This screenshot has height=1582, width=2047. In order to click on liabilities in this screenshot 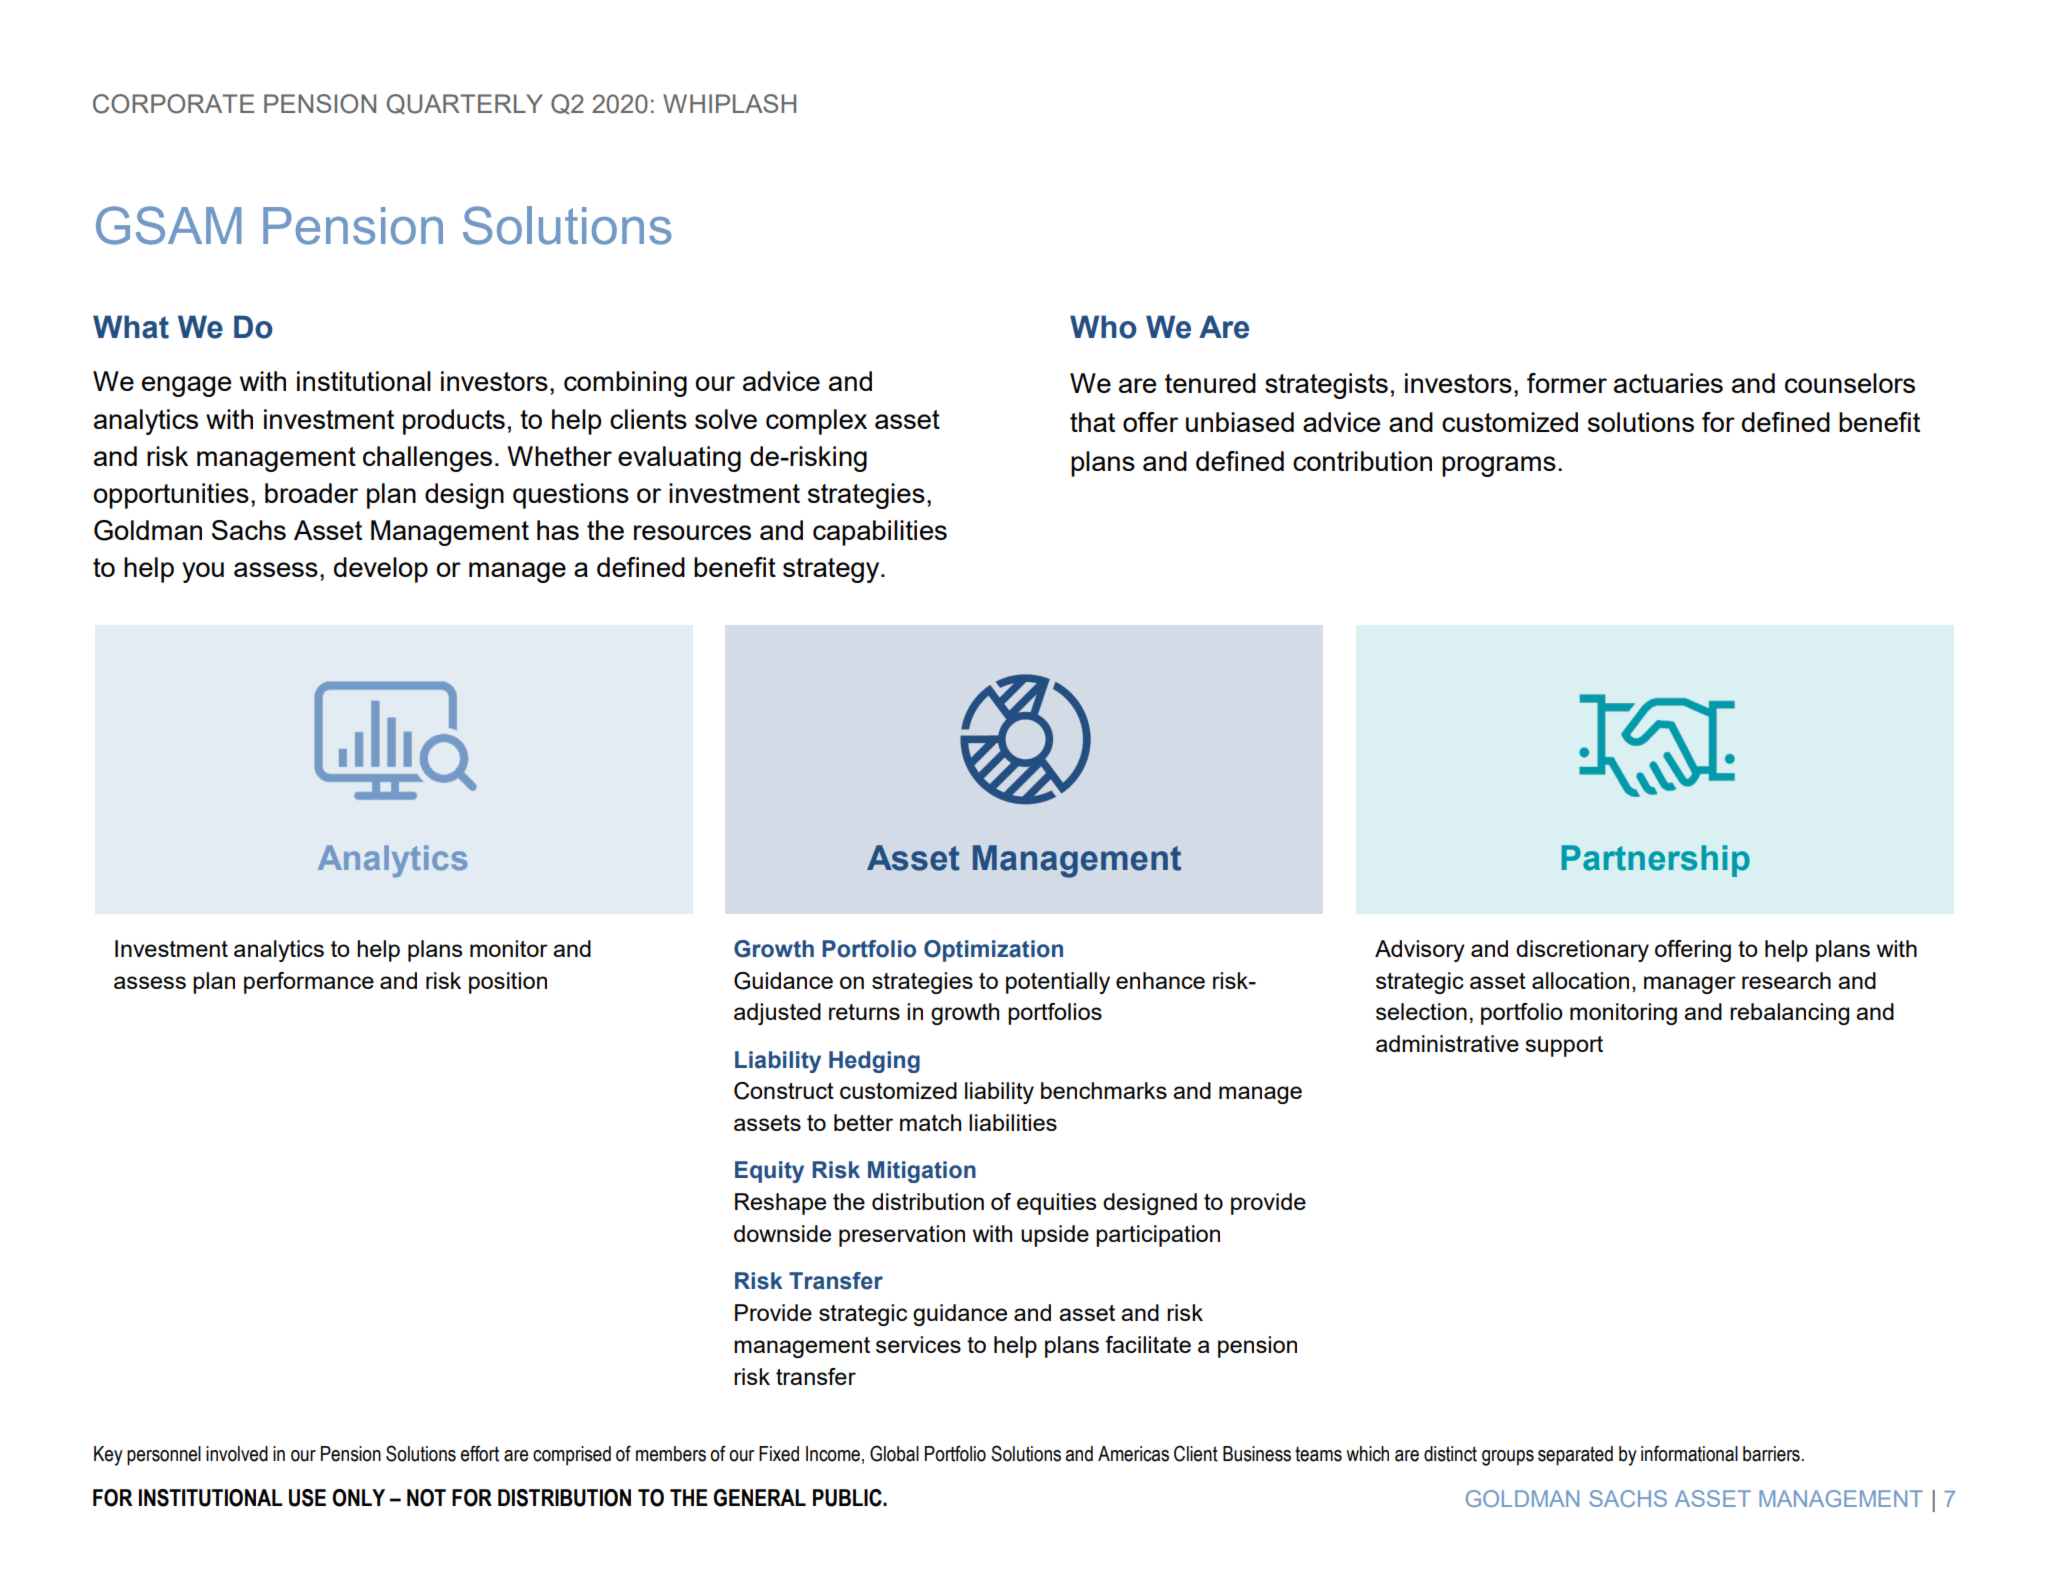, I will do `click(1013, 1122)`.
